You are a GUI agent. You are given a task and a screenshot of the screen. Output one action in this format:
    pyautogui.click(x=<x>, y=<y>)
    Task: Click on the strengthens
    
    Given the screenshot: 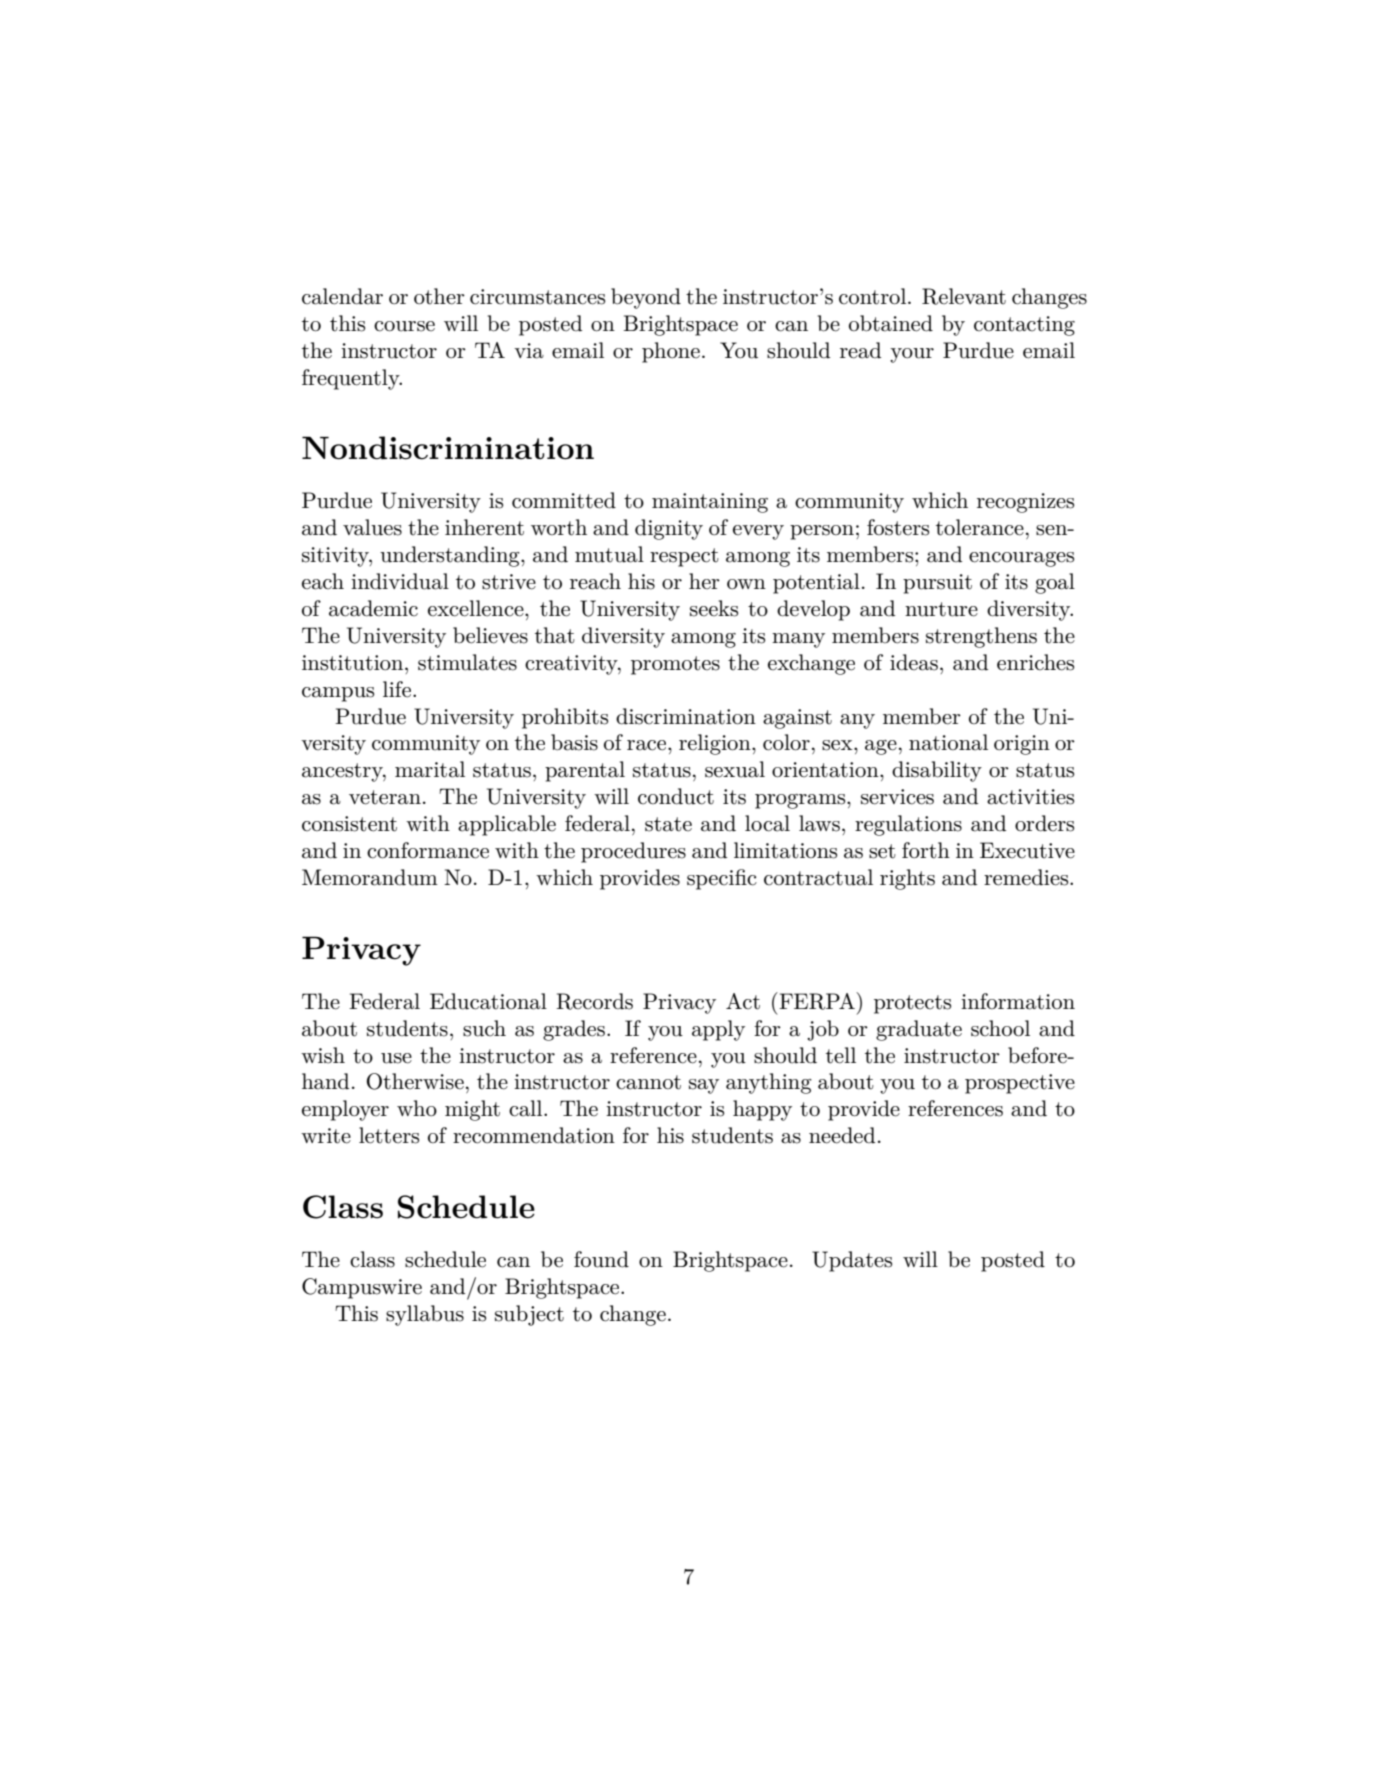 What is the action you would take?
    pyautogui.click(x=981, y=637)
